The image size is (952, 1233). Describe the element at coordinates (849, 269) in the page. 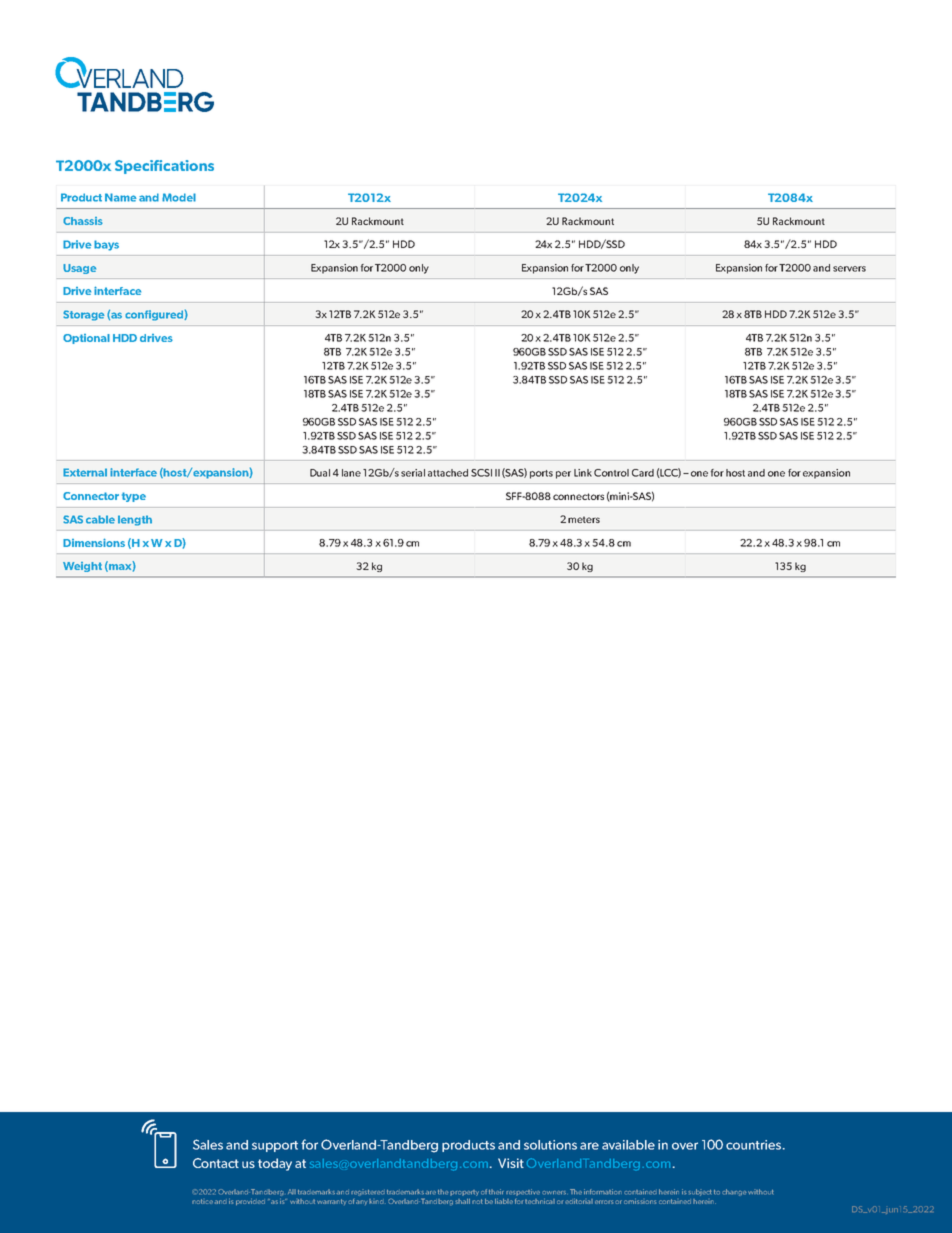

I see `servers` at that location.
